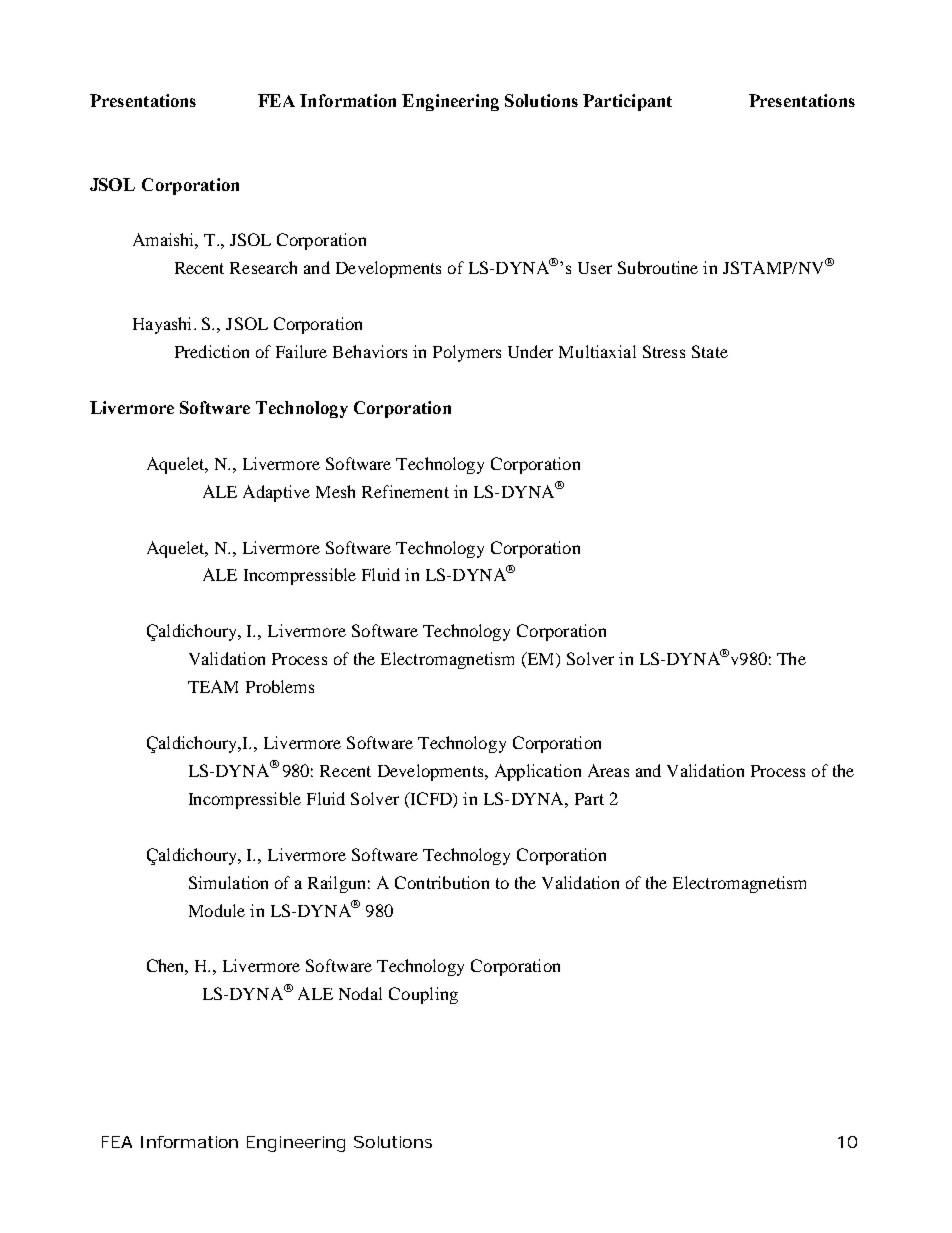 The image size is (952, 1233). I want to click on Contribution, so click(442, 882).
